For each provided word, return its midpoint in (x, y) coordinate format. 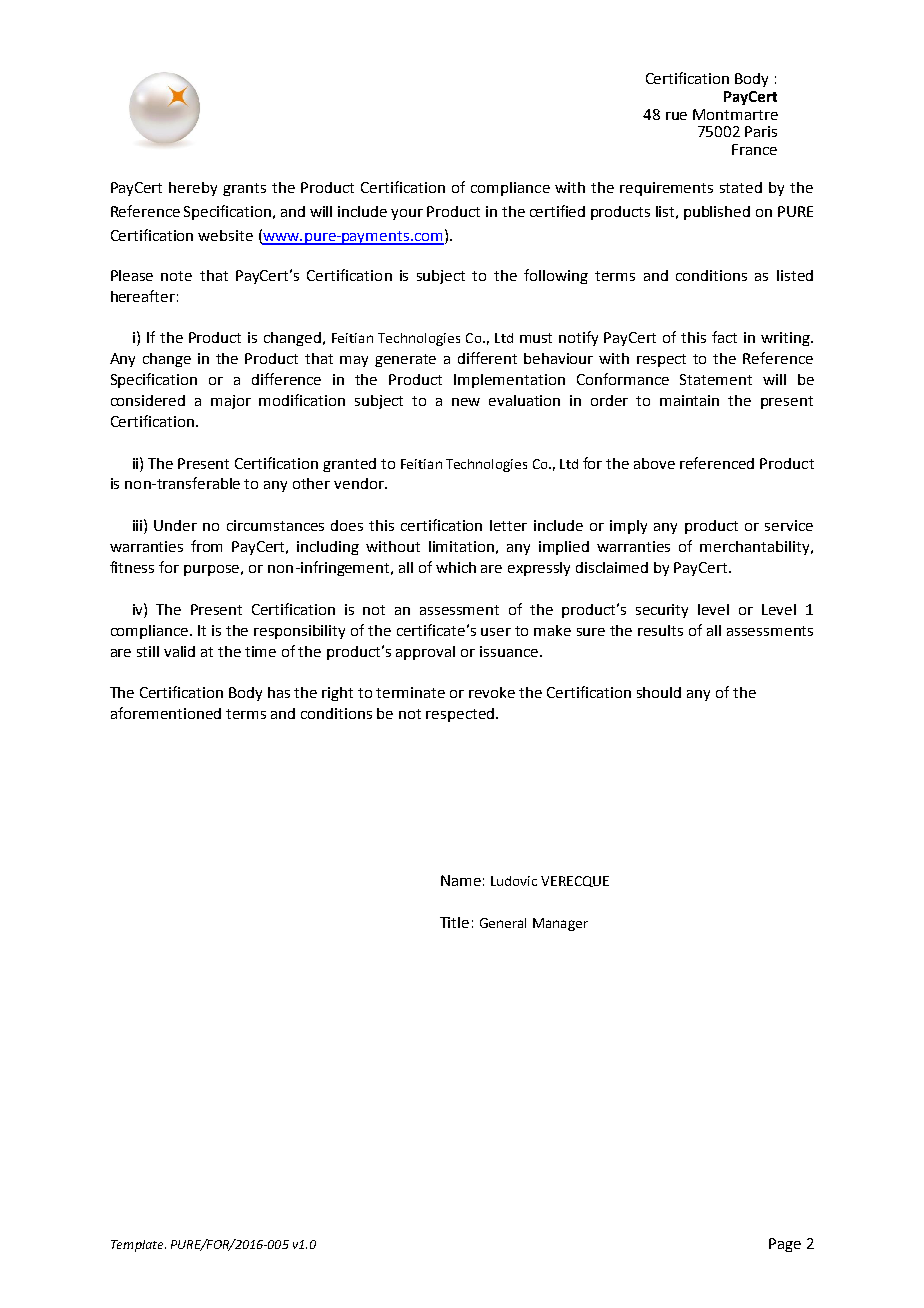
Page (785, 1245)
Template (138, 1246)
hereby (193, 189)
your (407, 214)
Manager (560, 924)
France (754, 149)
